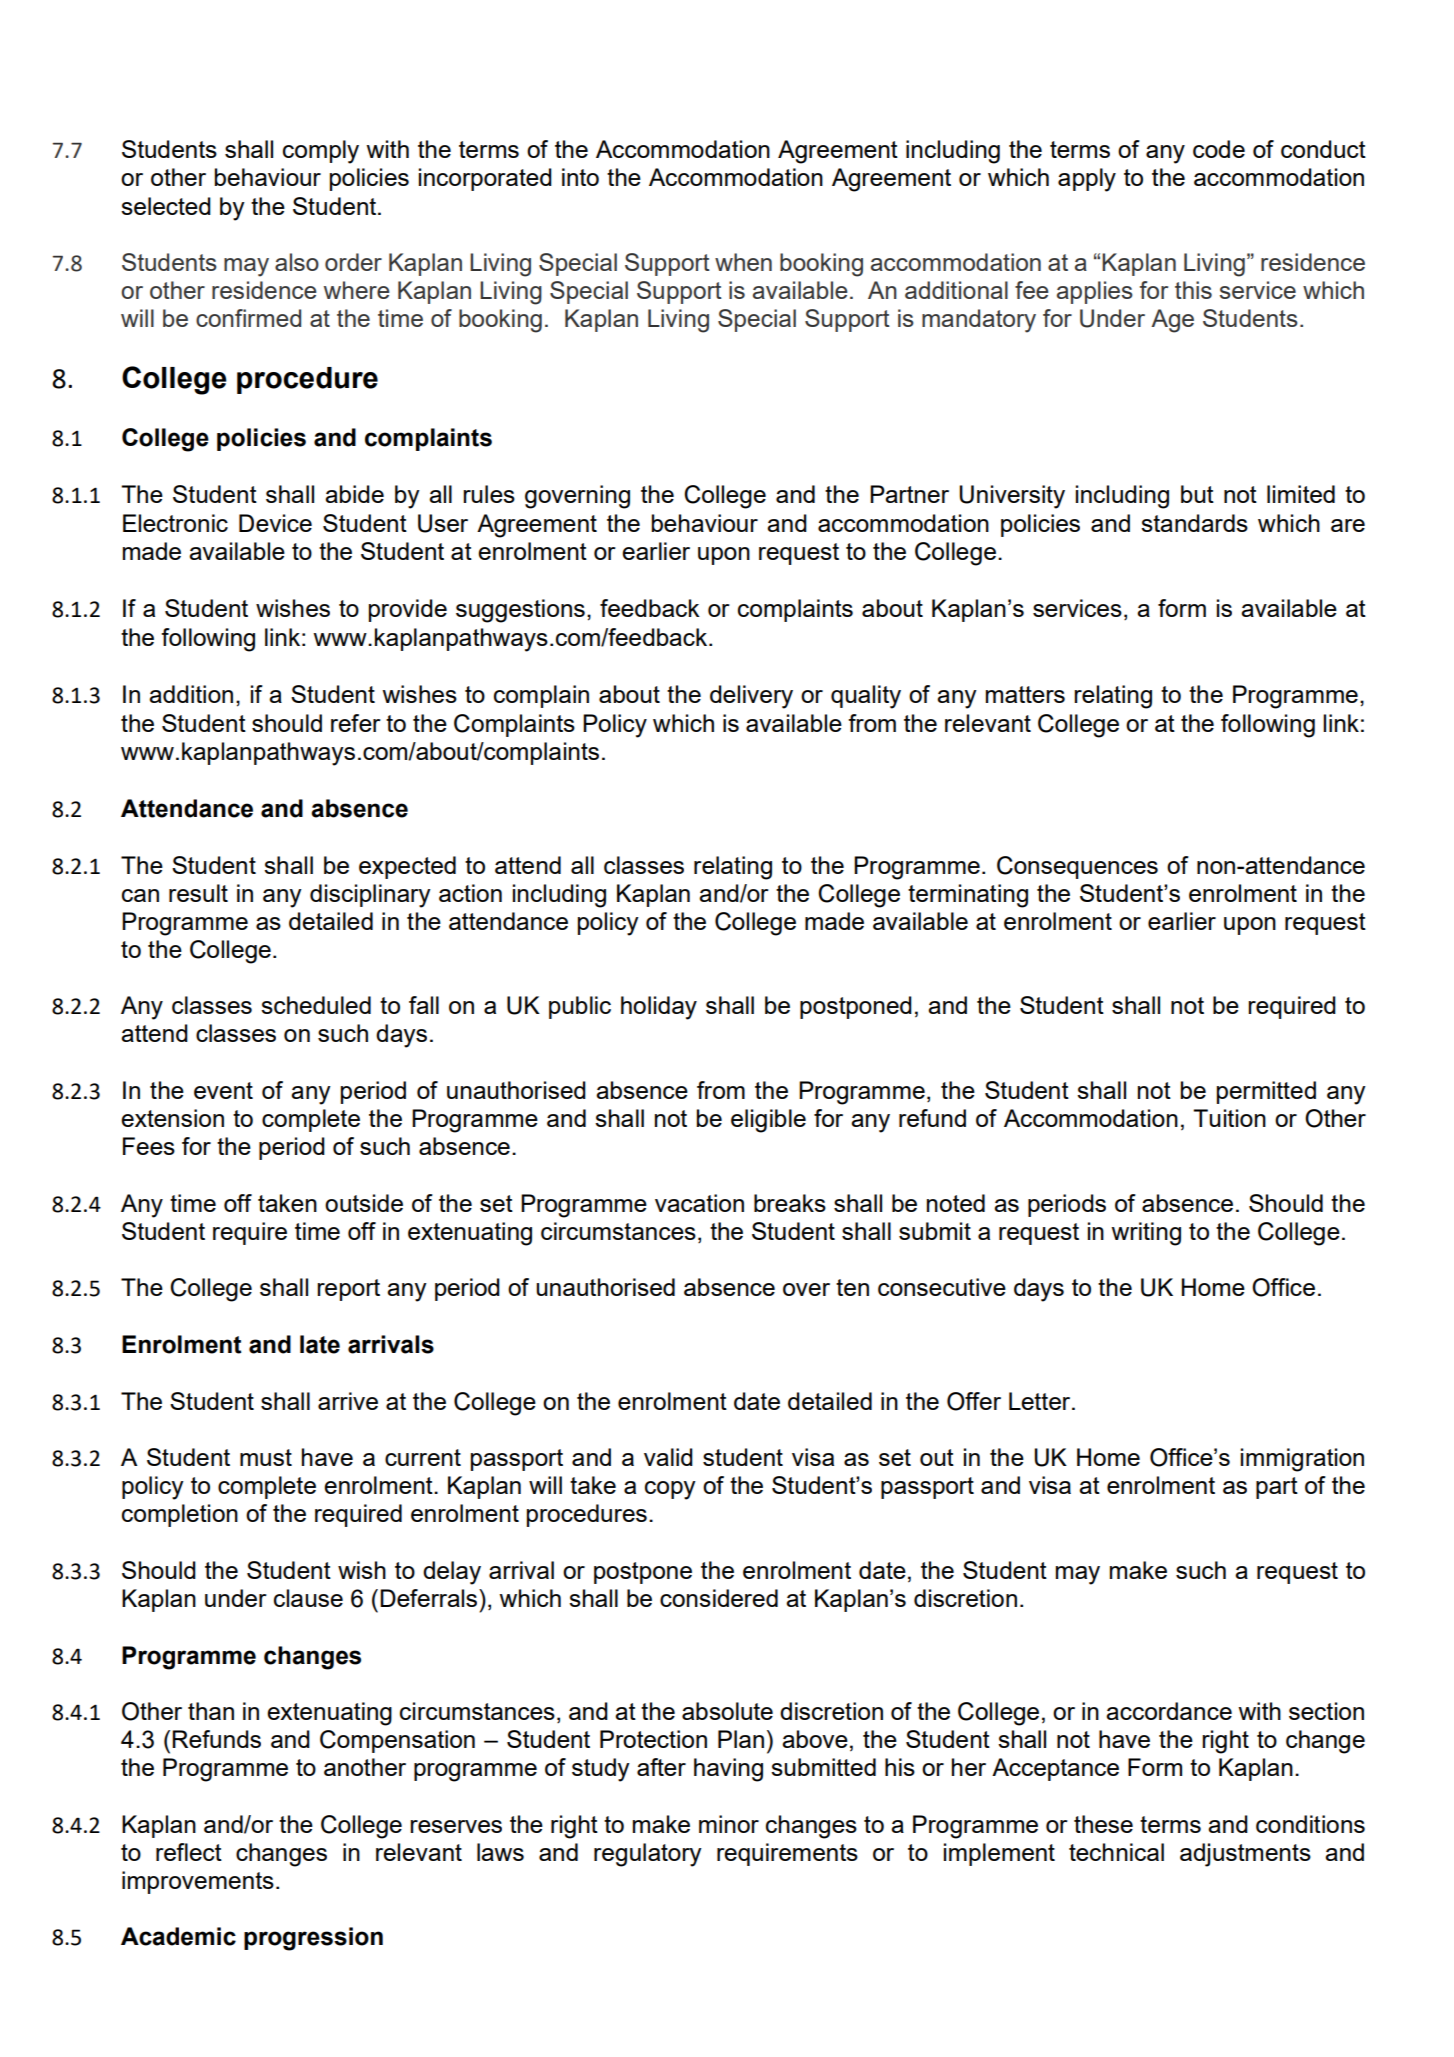 This page has height=2057, width=1454. Describe the element at coordinates (313, 1939) in the page. I see `progression` at that location.
